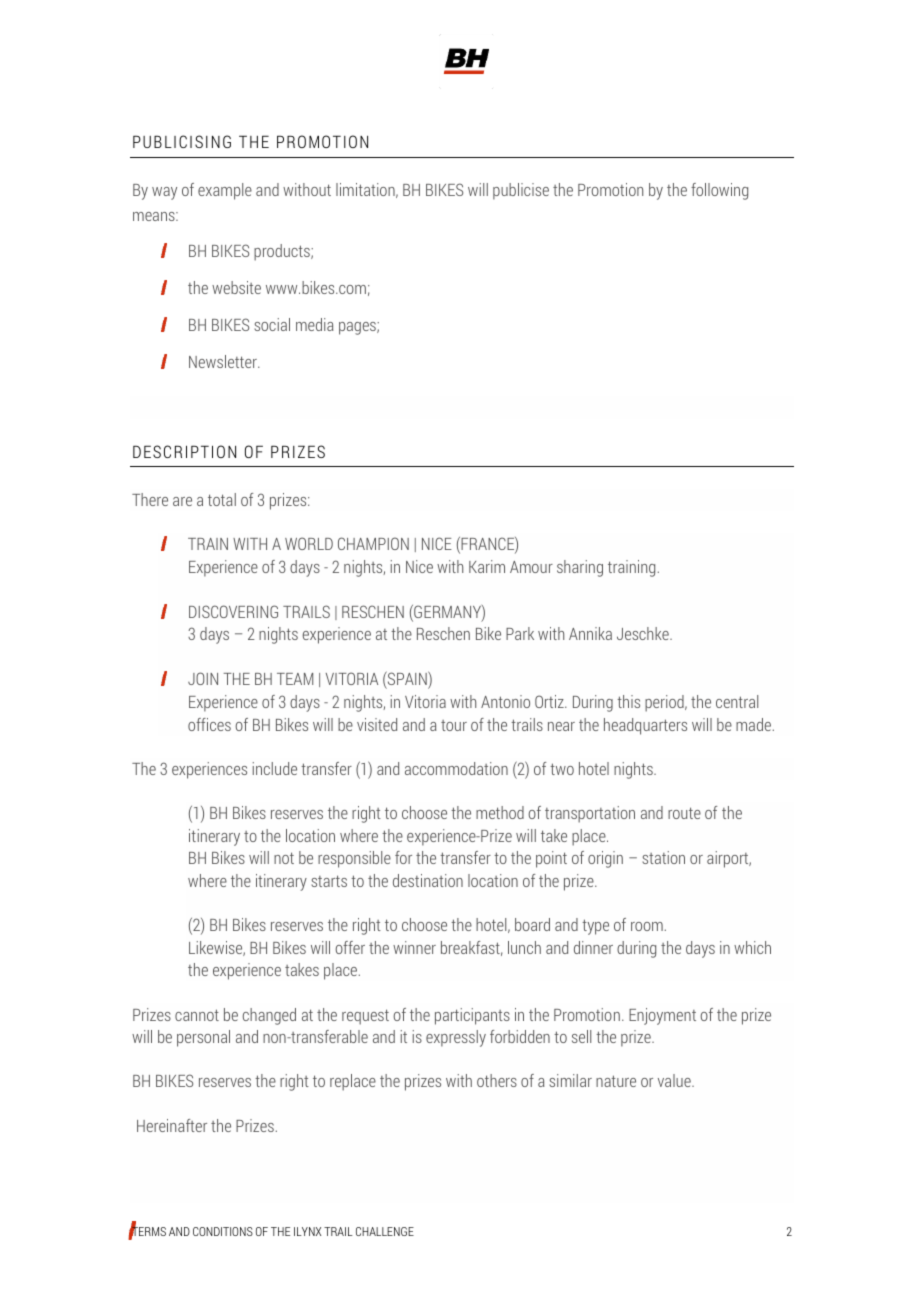  I want to click on cannot, so click(197, 1015).
